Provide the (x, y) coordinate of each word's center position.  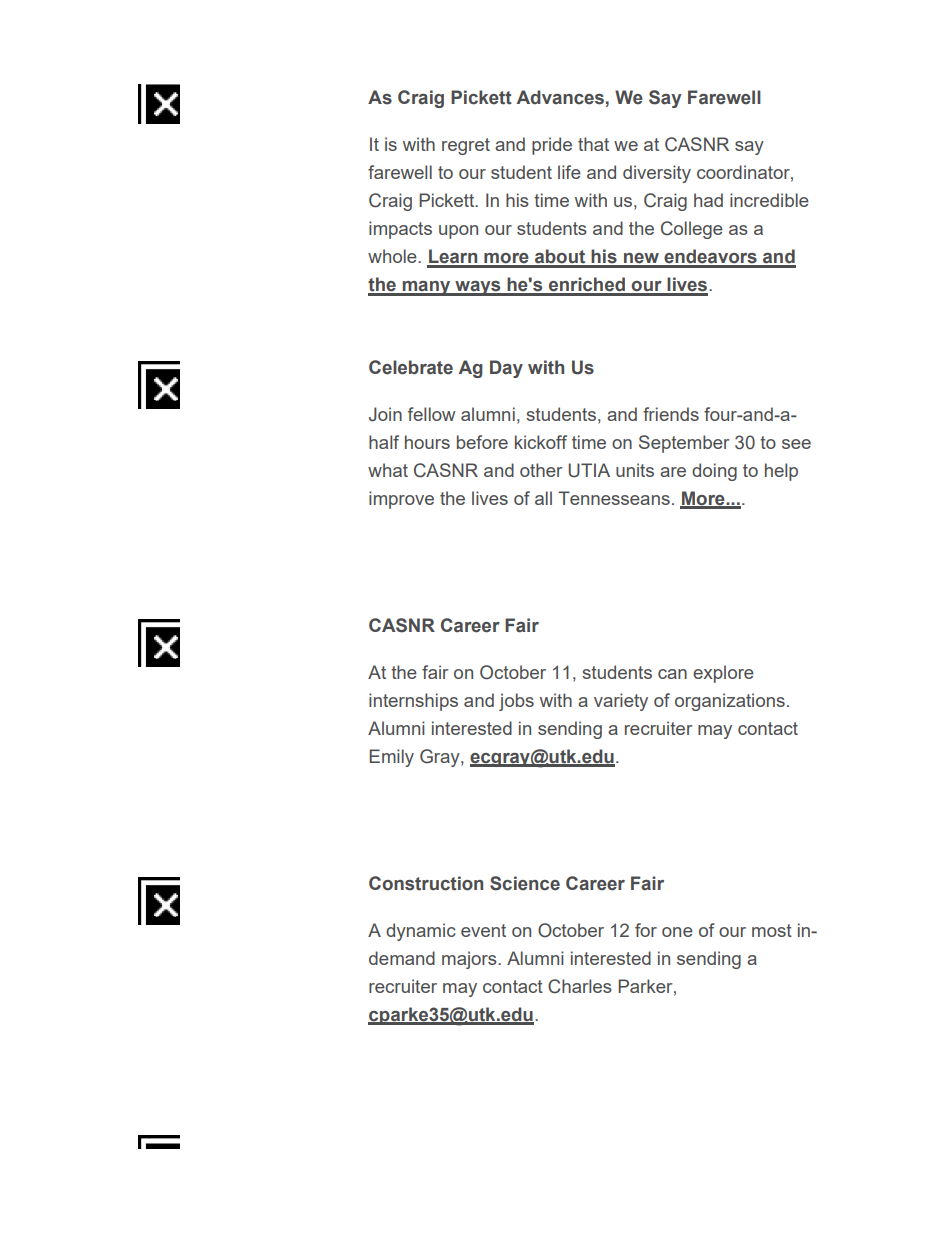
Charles (580, 986)
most (772, 930)
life (569, 172)
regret (466, 146)
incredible (769, 200)
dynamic (421, 932)
